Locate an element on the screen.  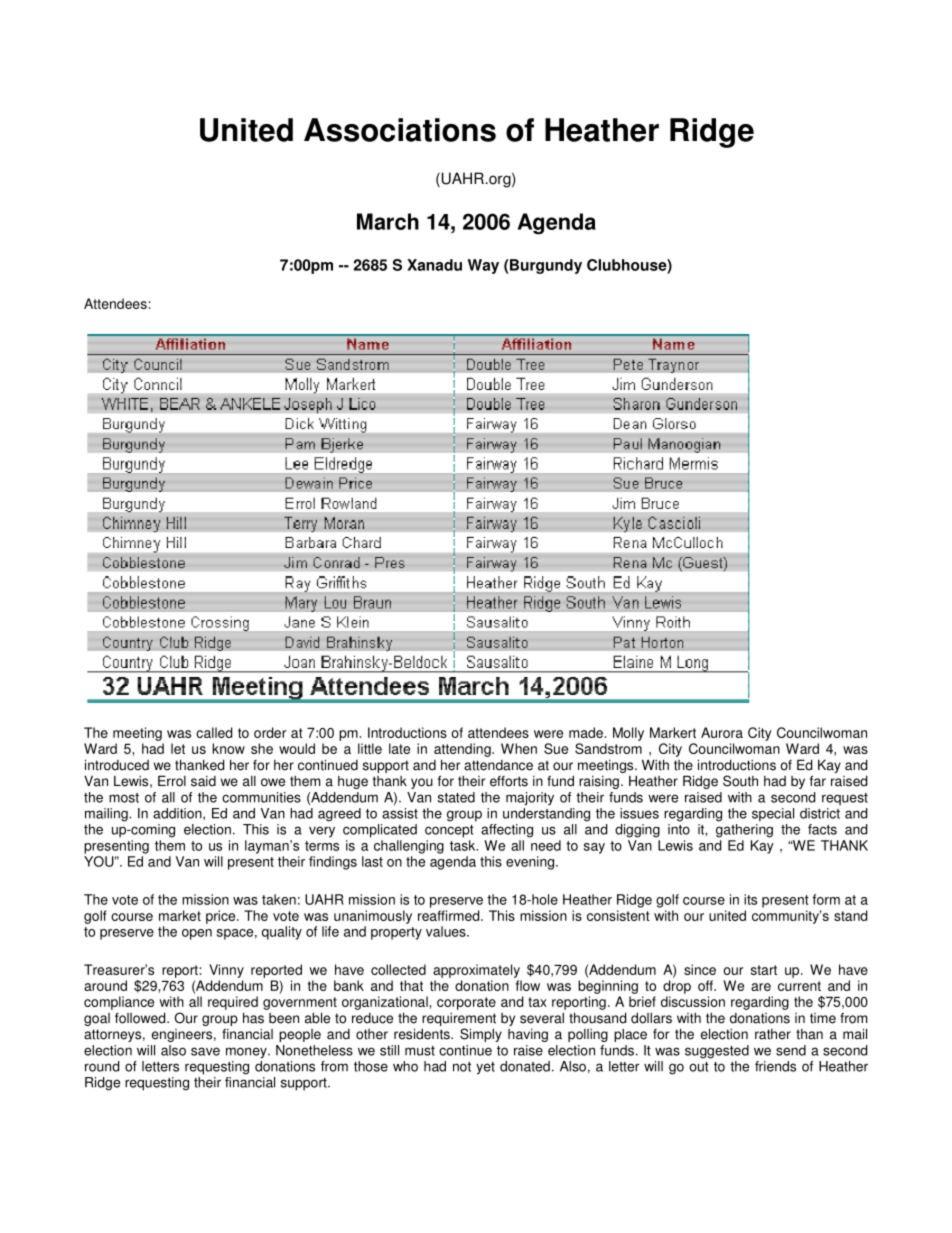
March is located at coordinates (388, 221).
